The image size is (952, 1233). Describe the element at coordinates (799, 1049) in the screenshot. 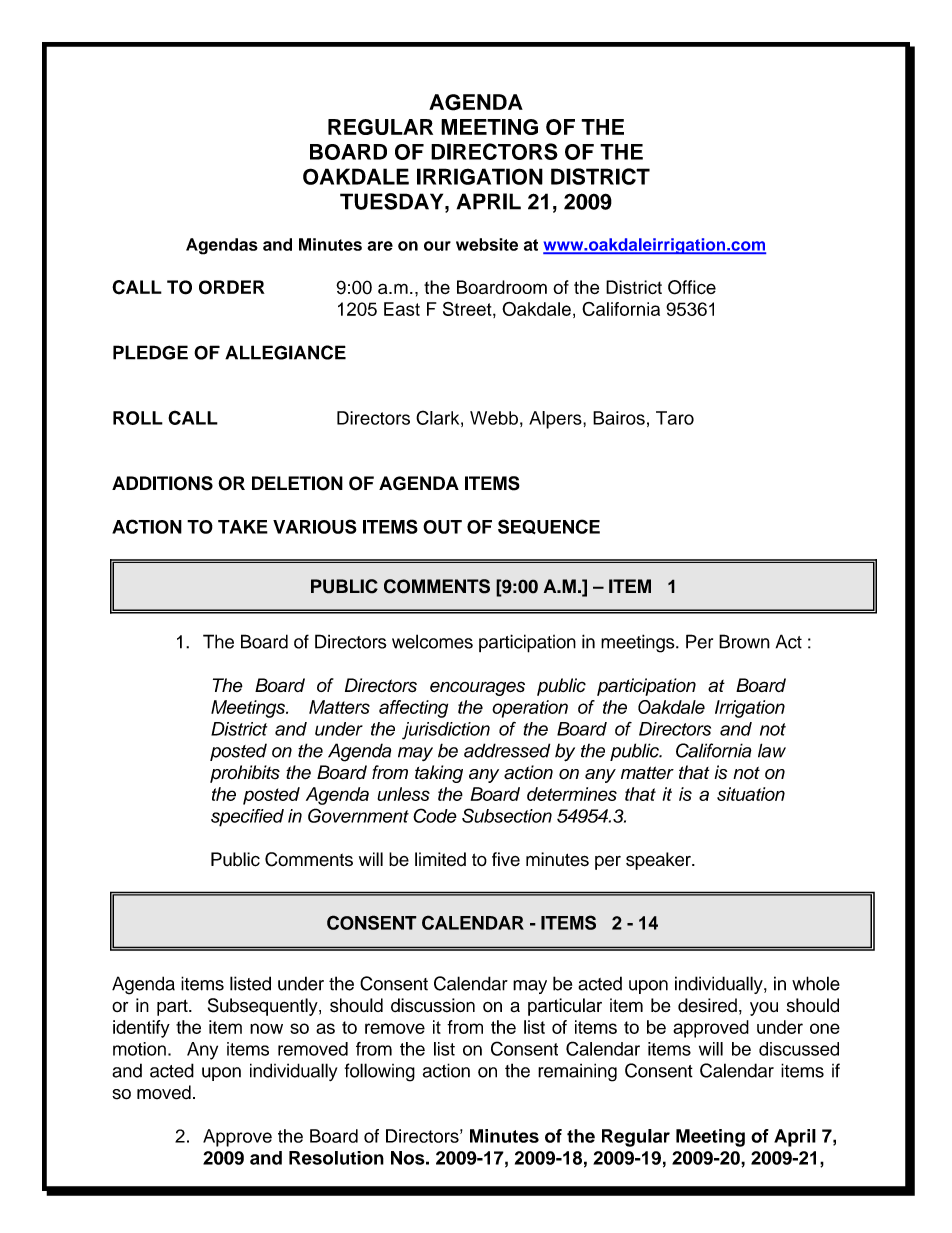

I see `discussed` at that location.
